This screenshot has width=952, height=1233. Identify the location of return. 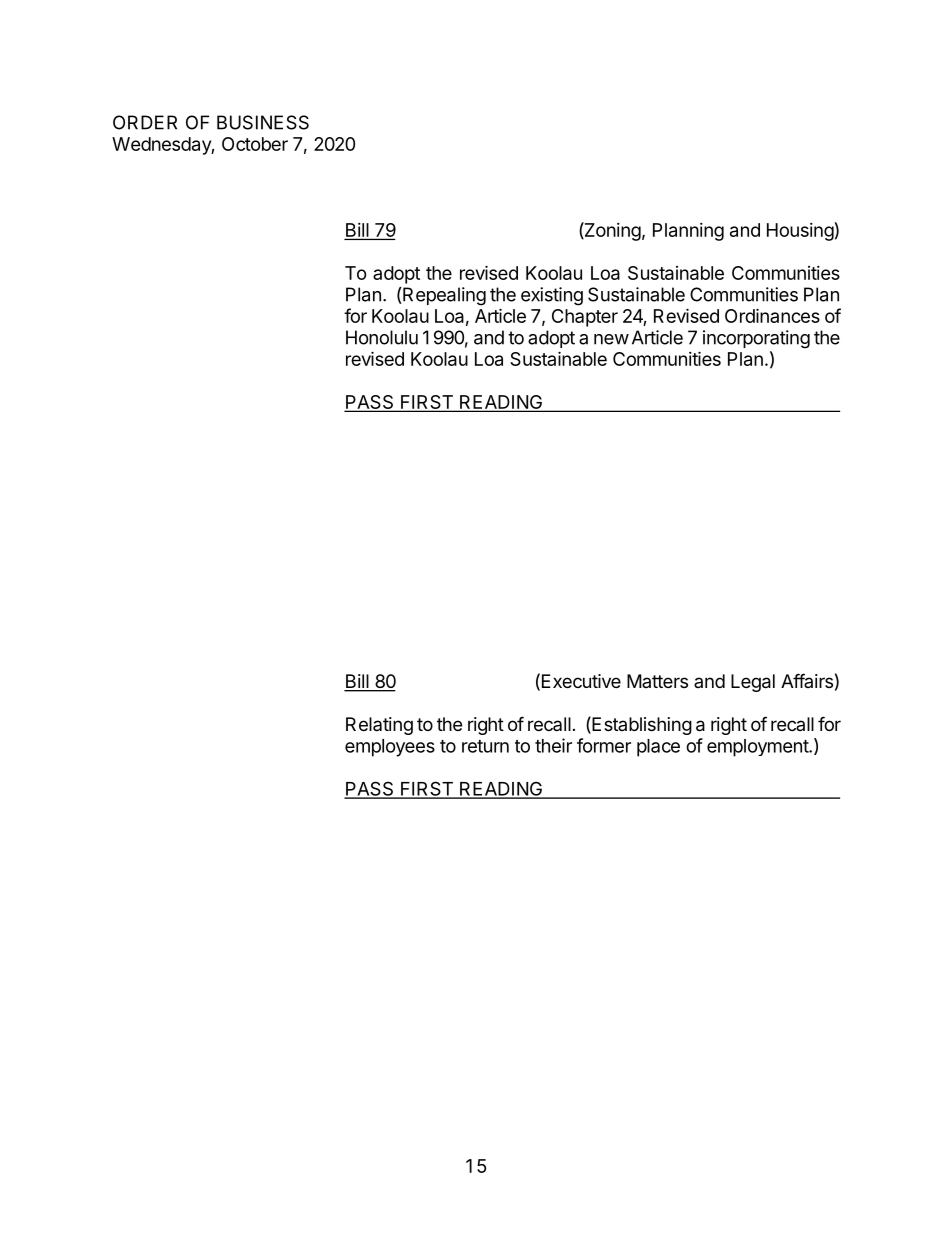
(485, 746).
